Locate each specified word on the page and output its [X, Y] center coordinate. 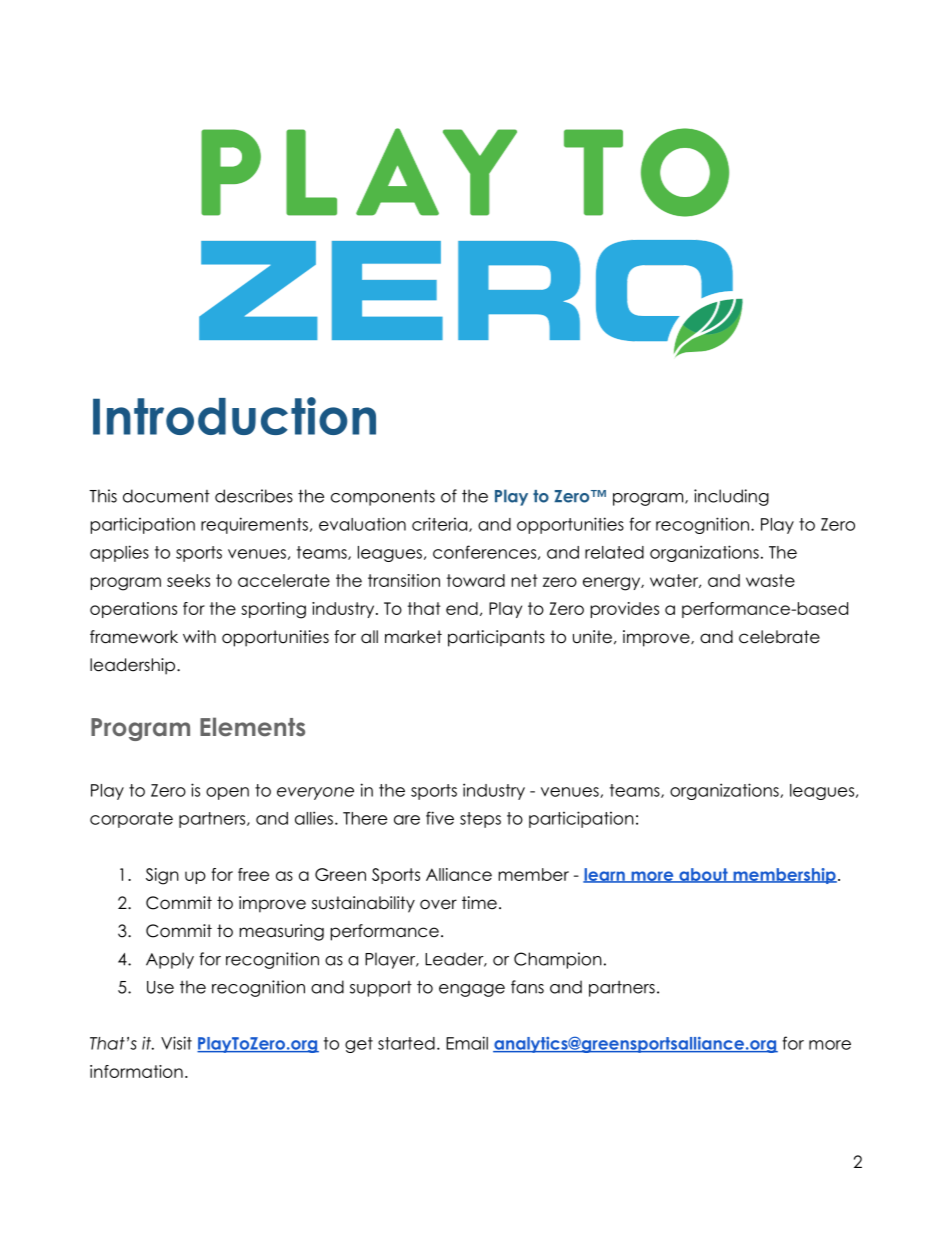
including [731, 497]
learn [605, 875]
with [199, 636]
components [383, 498]
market [413, 637]
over [438, 904]
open [227, 793]
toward [476, 580]
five [440, 818]
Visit [176, 1043]
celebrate [779, 637]
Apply [170, 960]
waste [770, 580]
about [703, 875]
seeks [188, 580]
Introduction [234, 416]
